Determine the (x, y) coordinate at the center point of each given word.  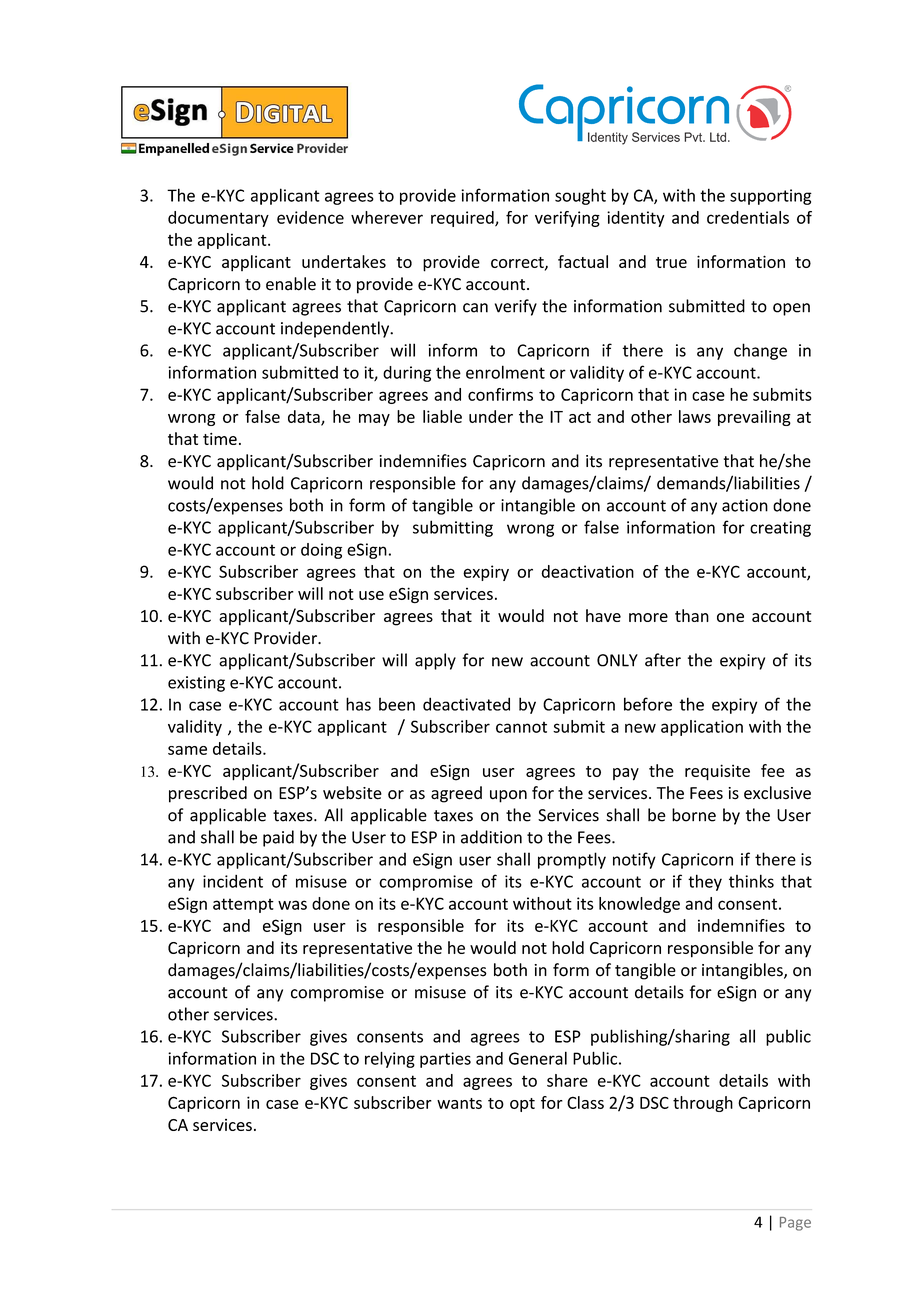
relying (390, 1059)
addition (491, 837)
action (745, 505)
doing (321, 551)
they (705, 882)
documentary (218, 219)
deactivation (587, 571)
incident (233, 881)
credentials (748, 217)
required (463, 219)
